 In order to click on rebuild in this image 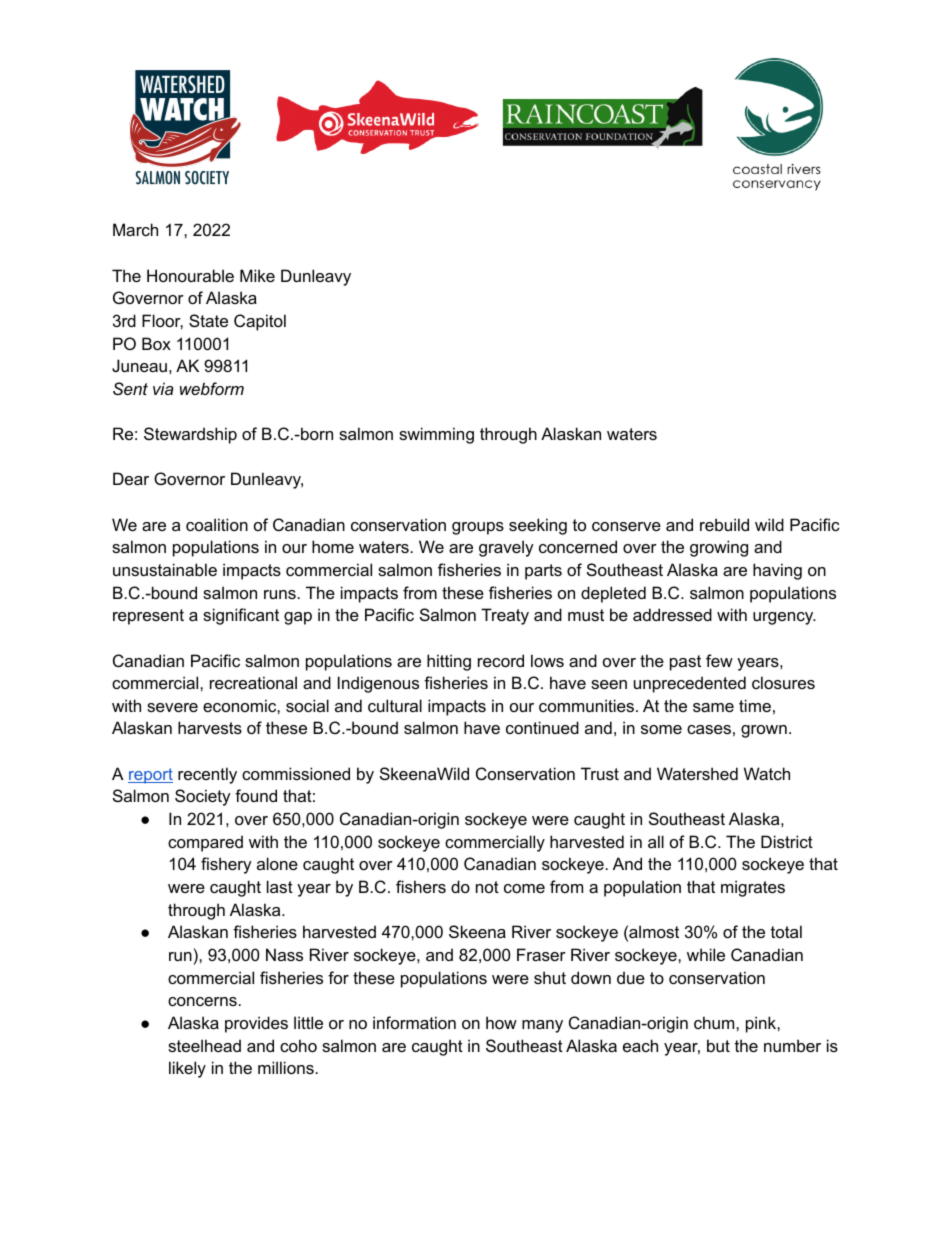, I will do `click(724, 524)`.
